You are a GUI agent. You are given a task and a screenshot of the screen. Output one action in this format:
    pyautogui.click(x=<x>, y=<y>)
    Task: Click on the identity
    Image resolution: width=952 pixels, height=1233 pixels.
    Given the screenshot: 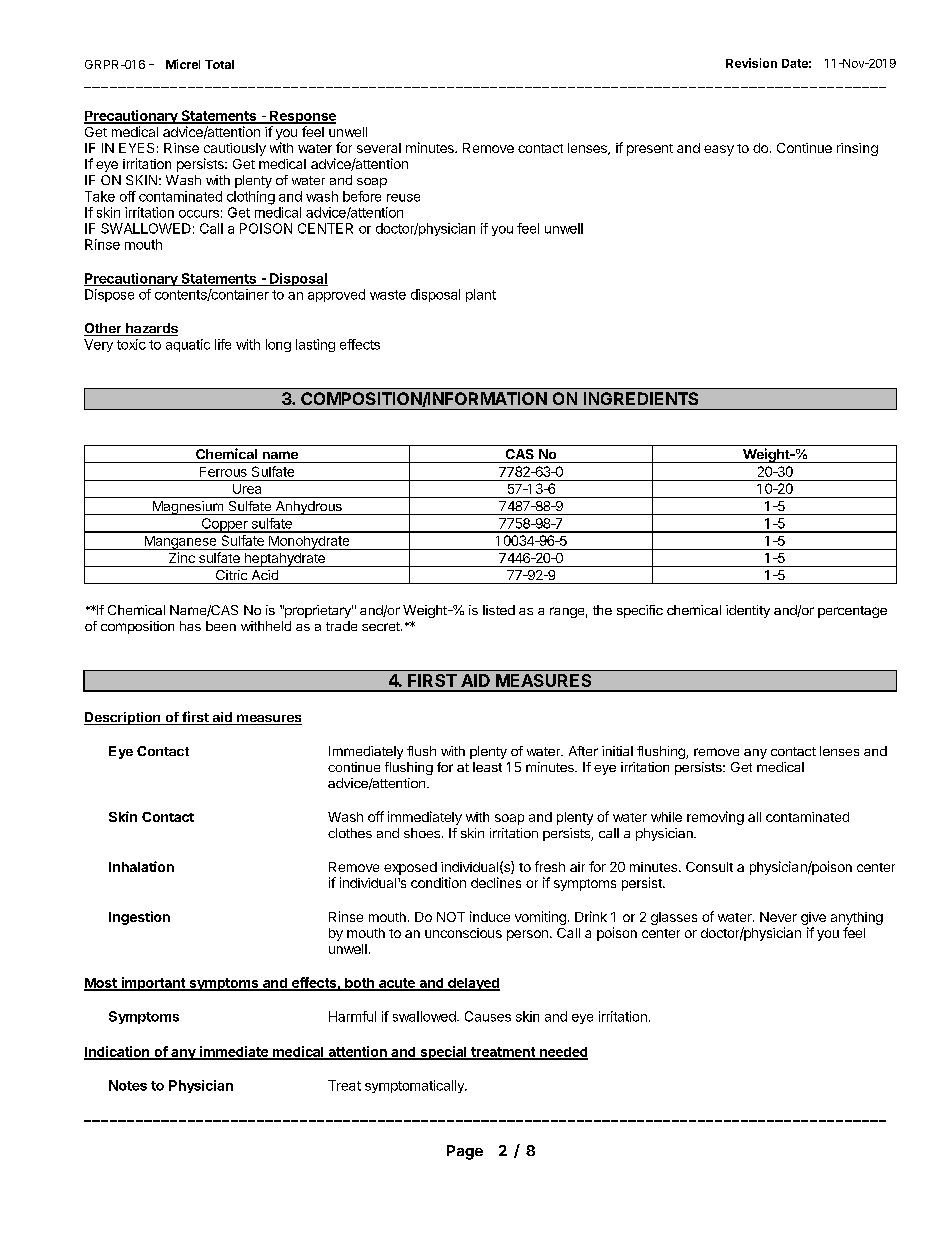 What is the action you would take?
    pyautogui.click(x=748, y=611)
